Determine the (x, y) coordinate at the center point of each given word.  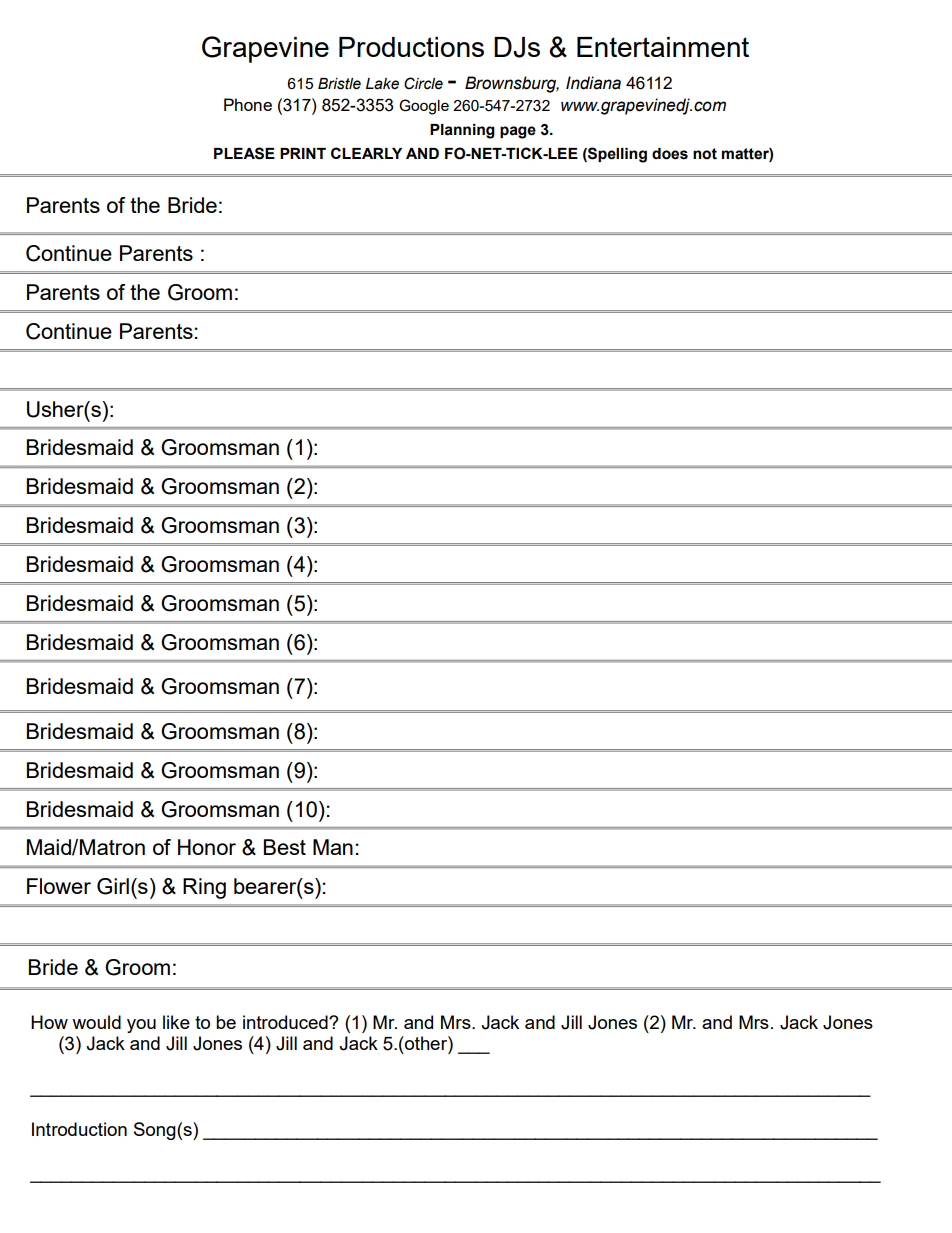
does (670, 154)
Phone (248, 104)
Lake (382, 84)
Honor (207, 847)
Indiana (593, 83)
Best (285, 847)
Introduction (79, 1129)
